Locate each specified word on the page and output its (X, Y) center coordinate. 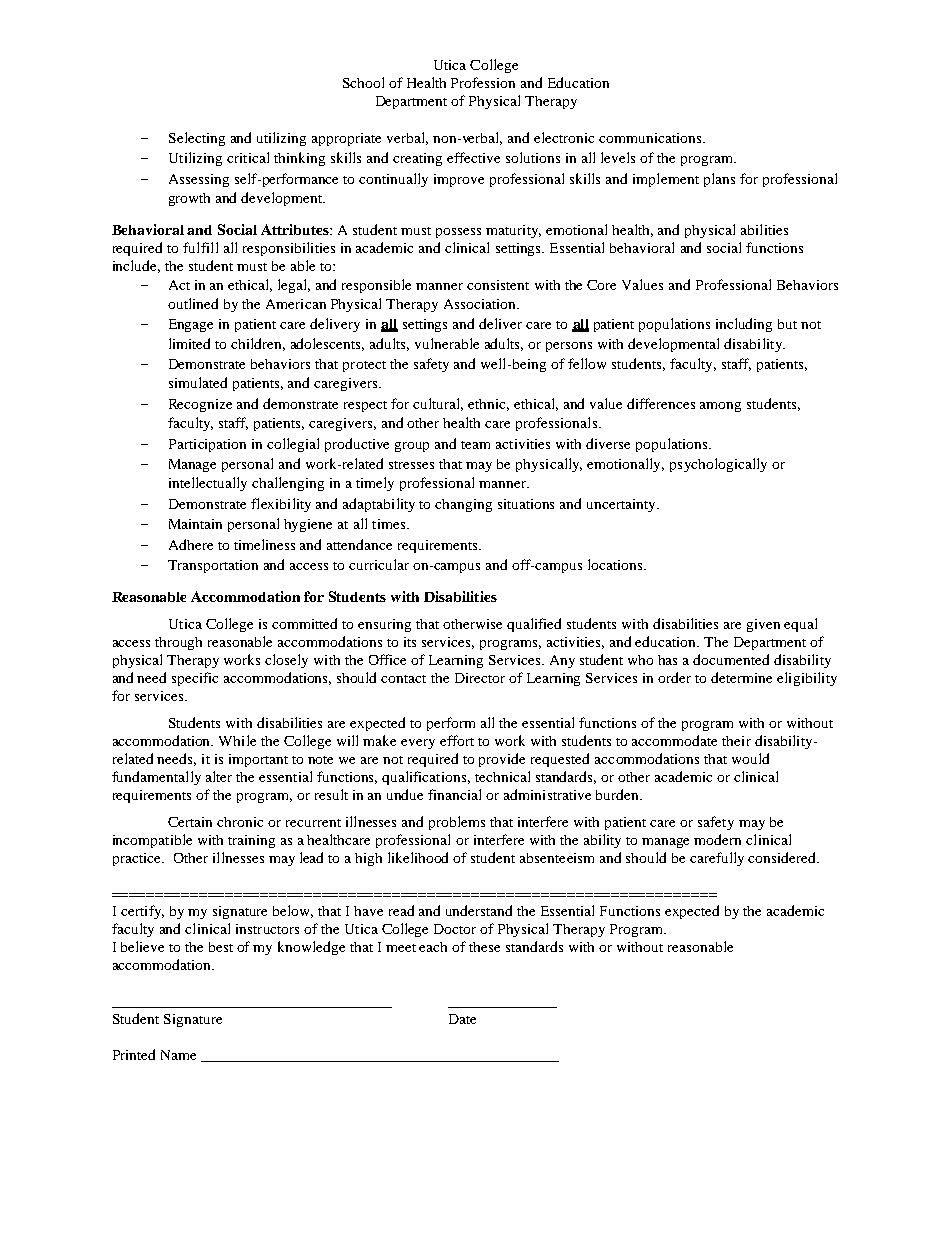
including (744, 325)
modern (717, 839)
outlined (193, 303)
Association (481, 304)
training (251, 841)
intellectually (208, 484)
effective (473, 157)
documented (731, 659)
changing (463, 505)
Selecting (197, 139)
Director (480, 678)
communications (651, 138)
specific (195, 679)
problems (457, 823)
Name (178, 1055)
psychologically (718, 465)
